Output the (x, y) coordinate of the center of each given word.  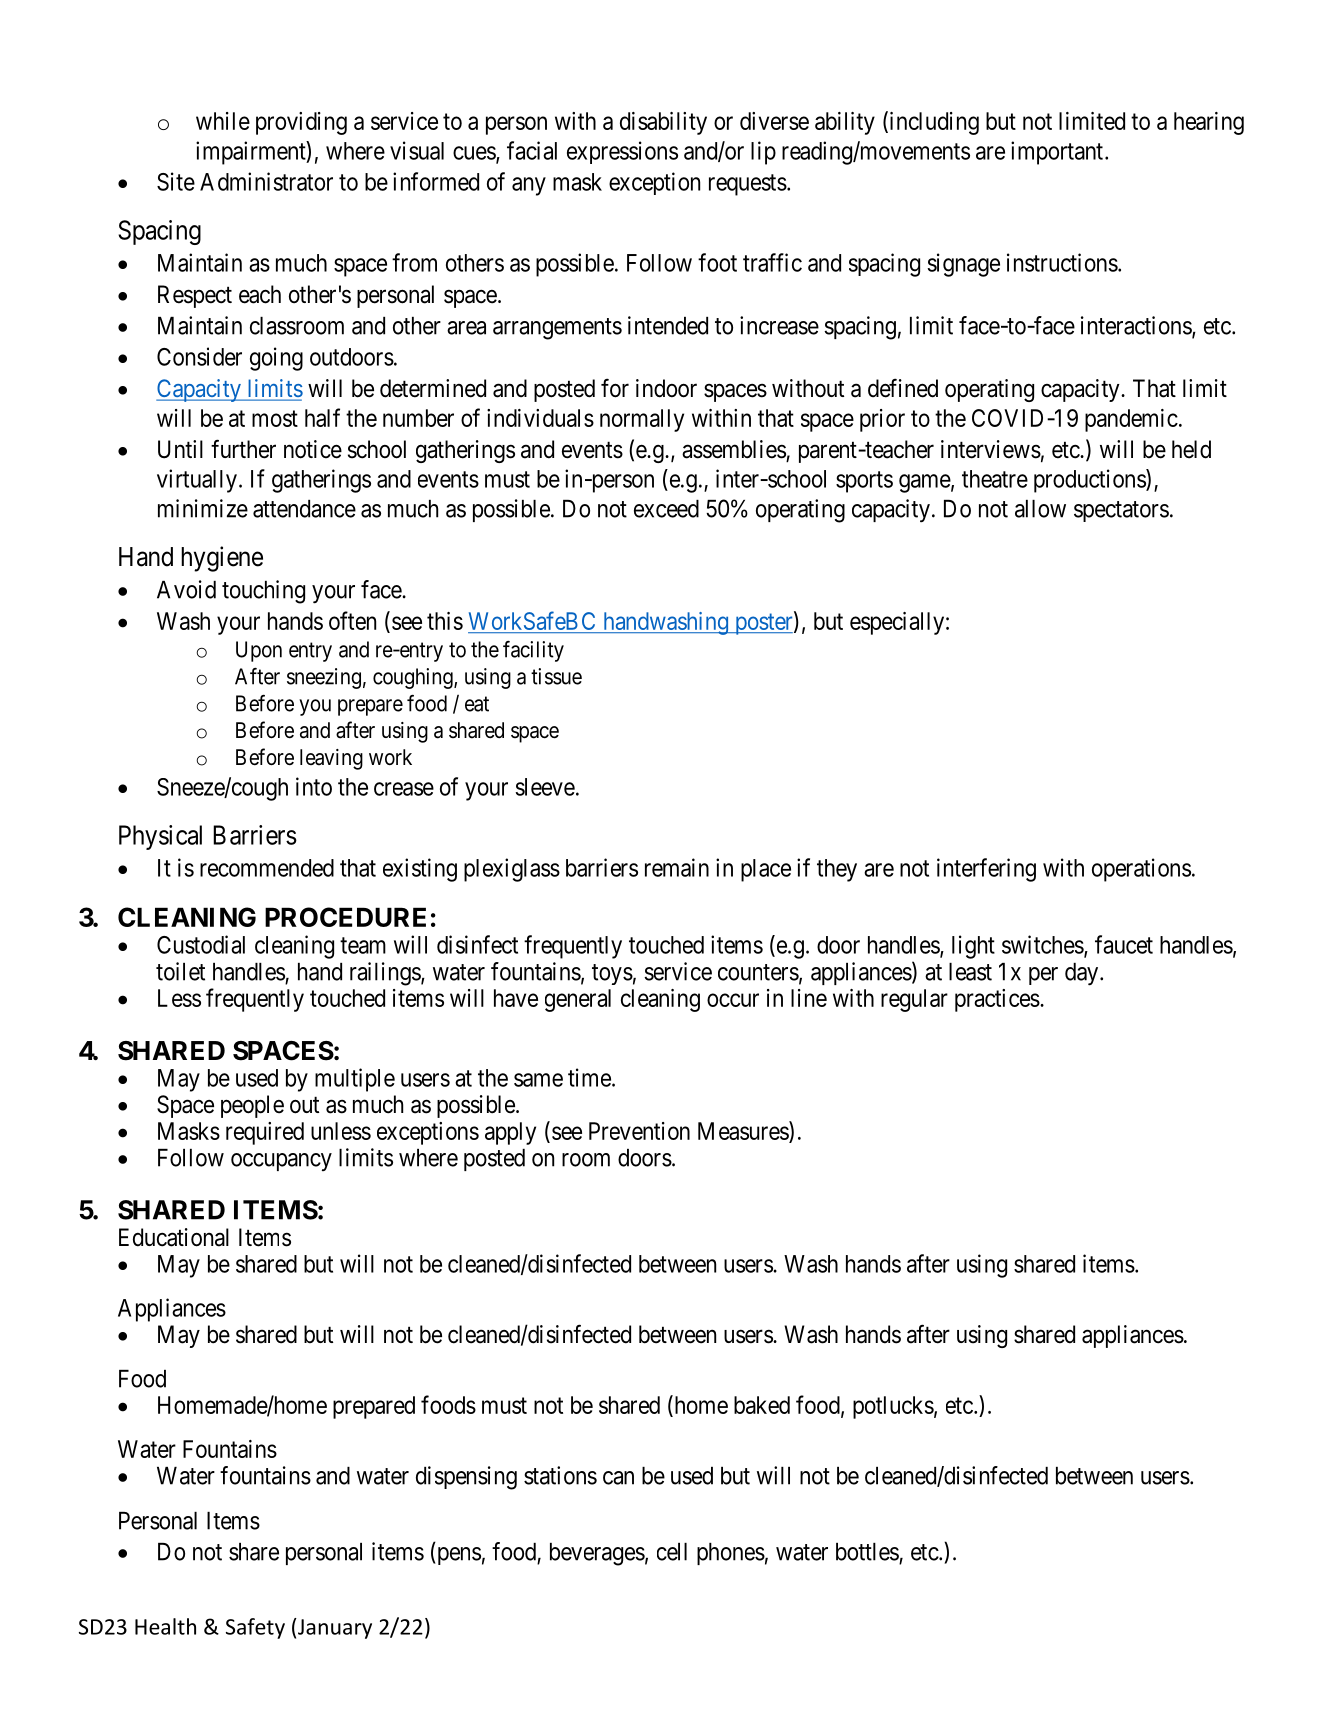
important (1058, 153)
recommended (267, 868)
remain (677, 867)
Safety (255, 1628)
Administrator (266, 181)
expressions (622, 152)
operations (1141, 870)
